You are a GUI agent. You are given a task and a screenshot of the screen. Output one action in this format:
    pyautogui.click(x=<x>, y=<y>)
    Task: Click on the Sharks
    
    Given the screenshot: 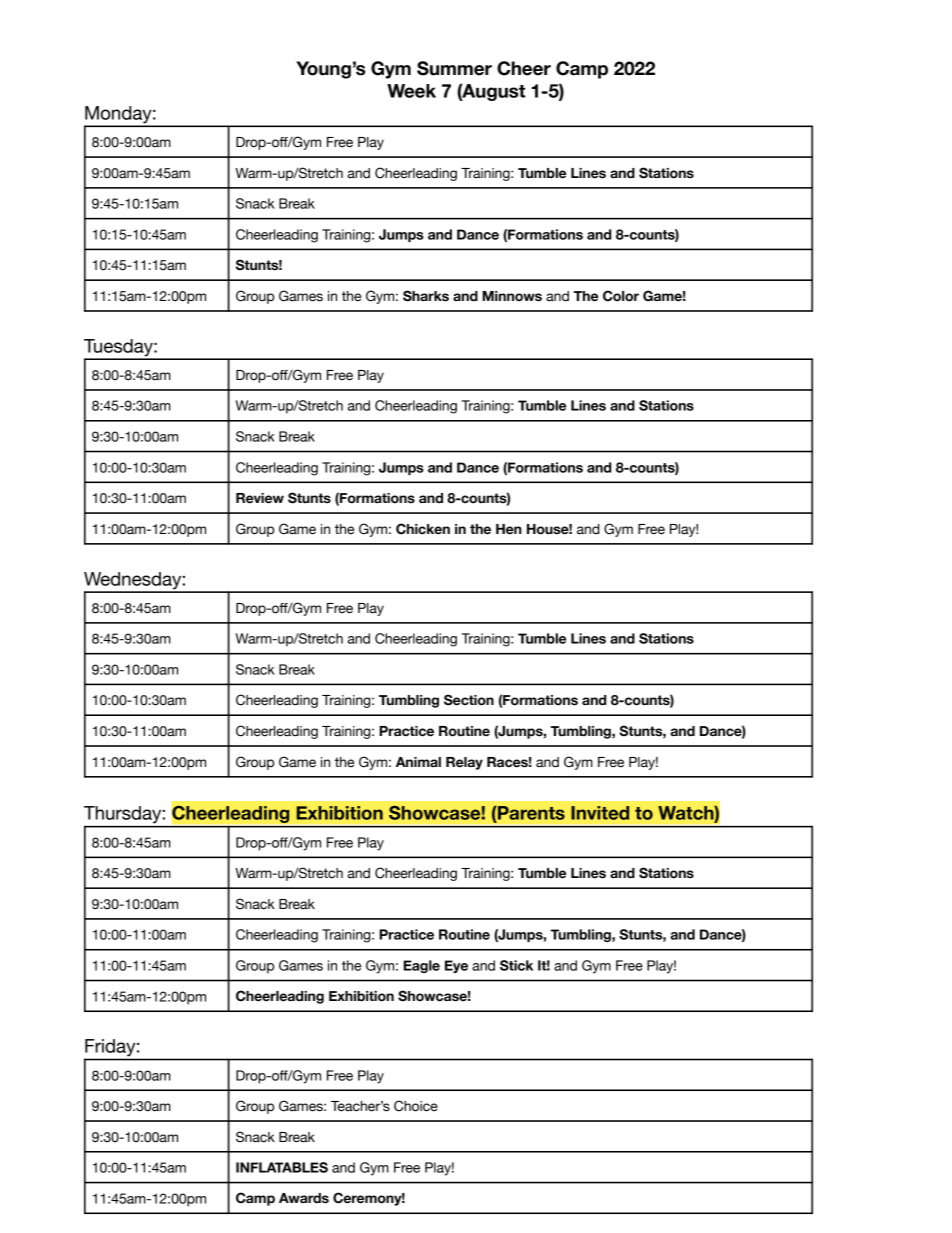 What is the action you would take?
    pyautogui.click(x=426, y=296)
